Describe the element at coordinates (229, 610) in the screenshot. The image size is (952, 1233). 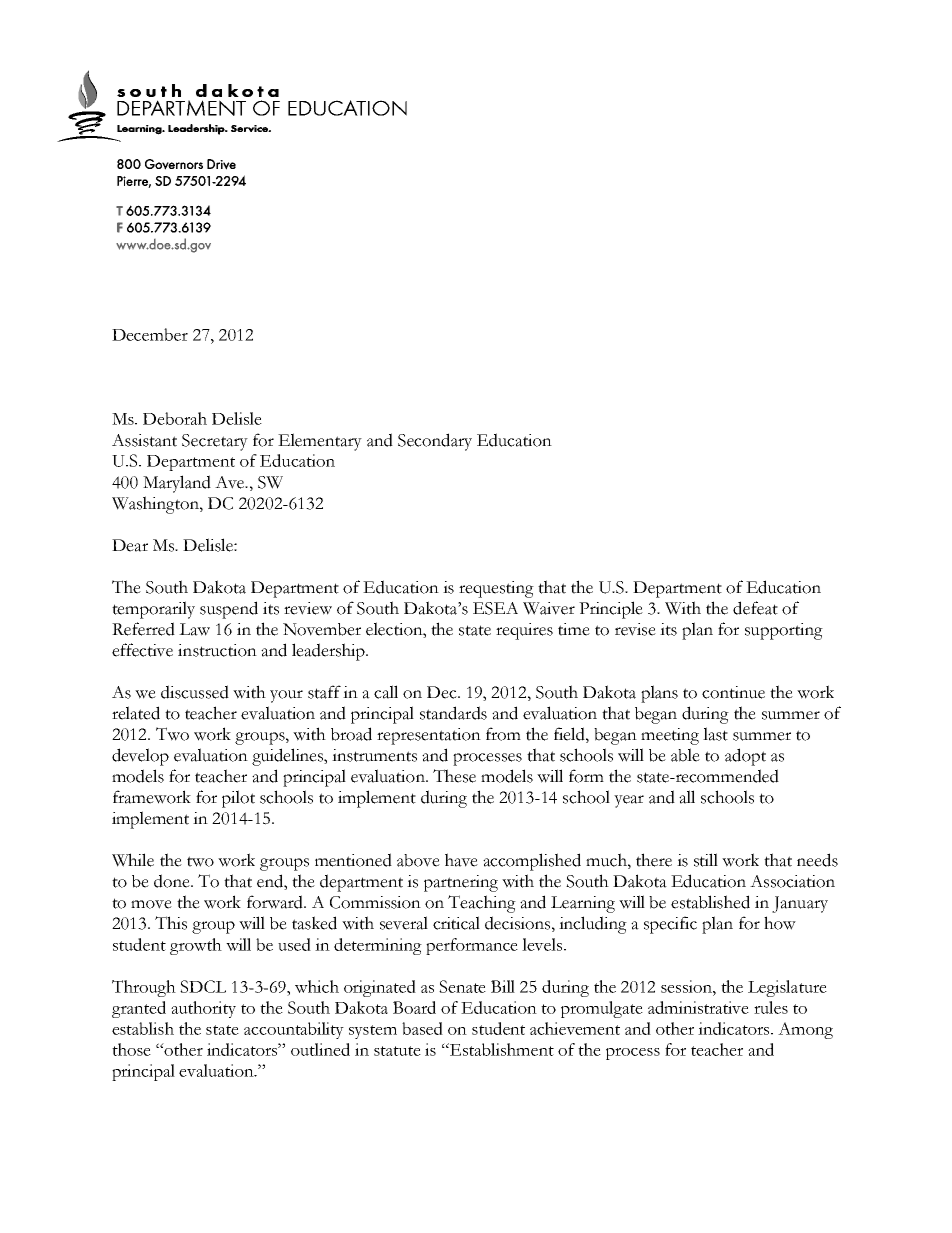
I see `suspend` at that location.
